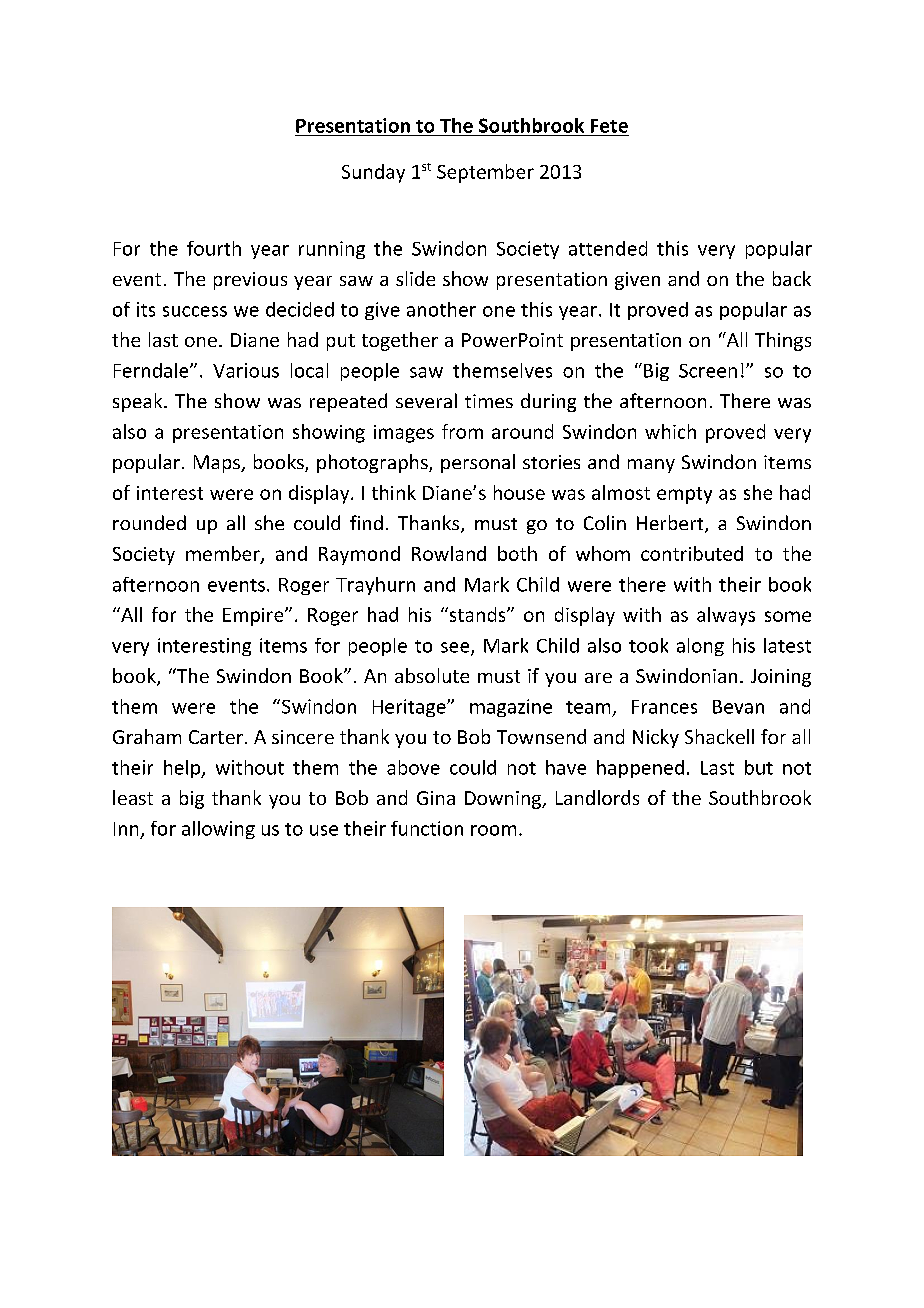 This screenshot has width=924, height=1308. I want to click on always, so click(726, 616).
